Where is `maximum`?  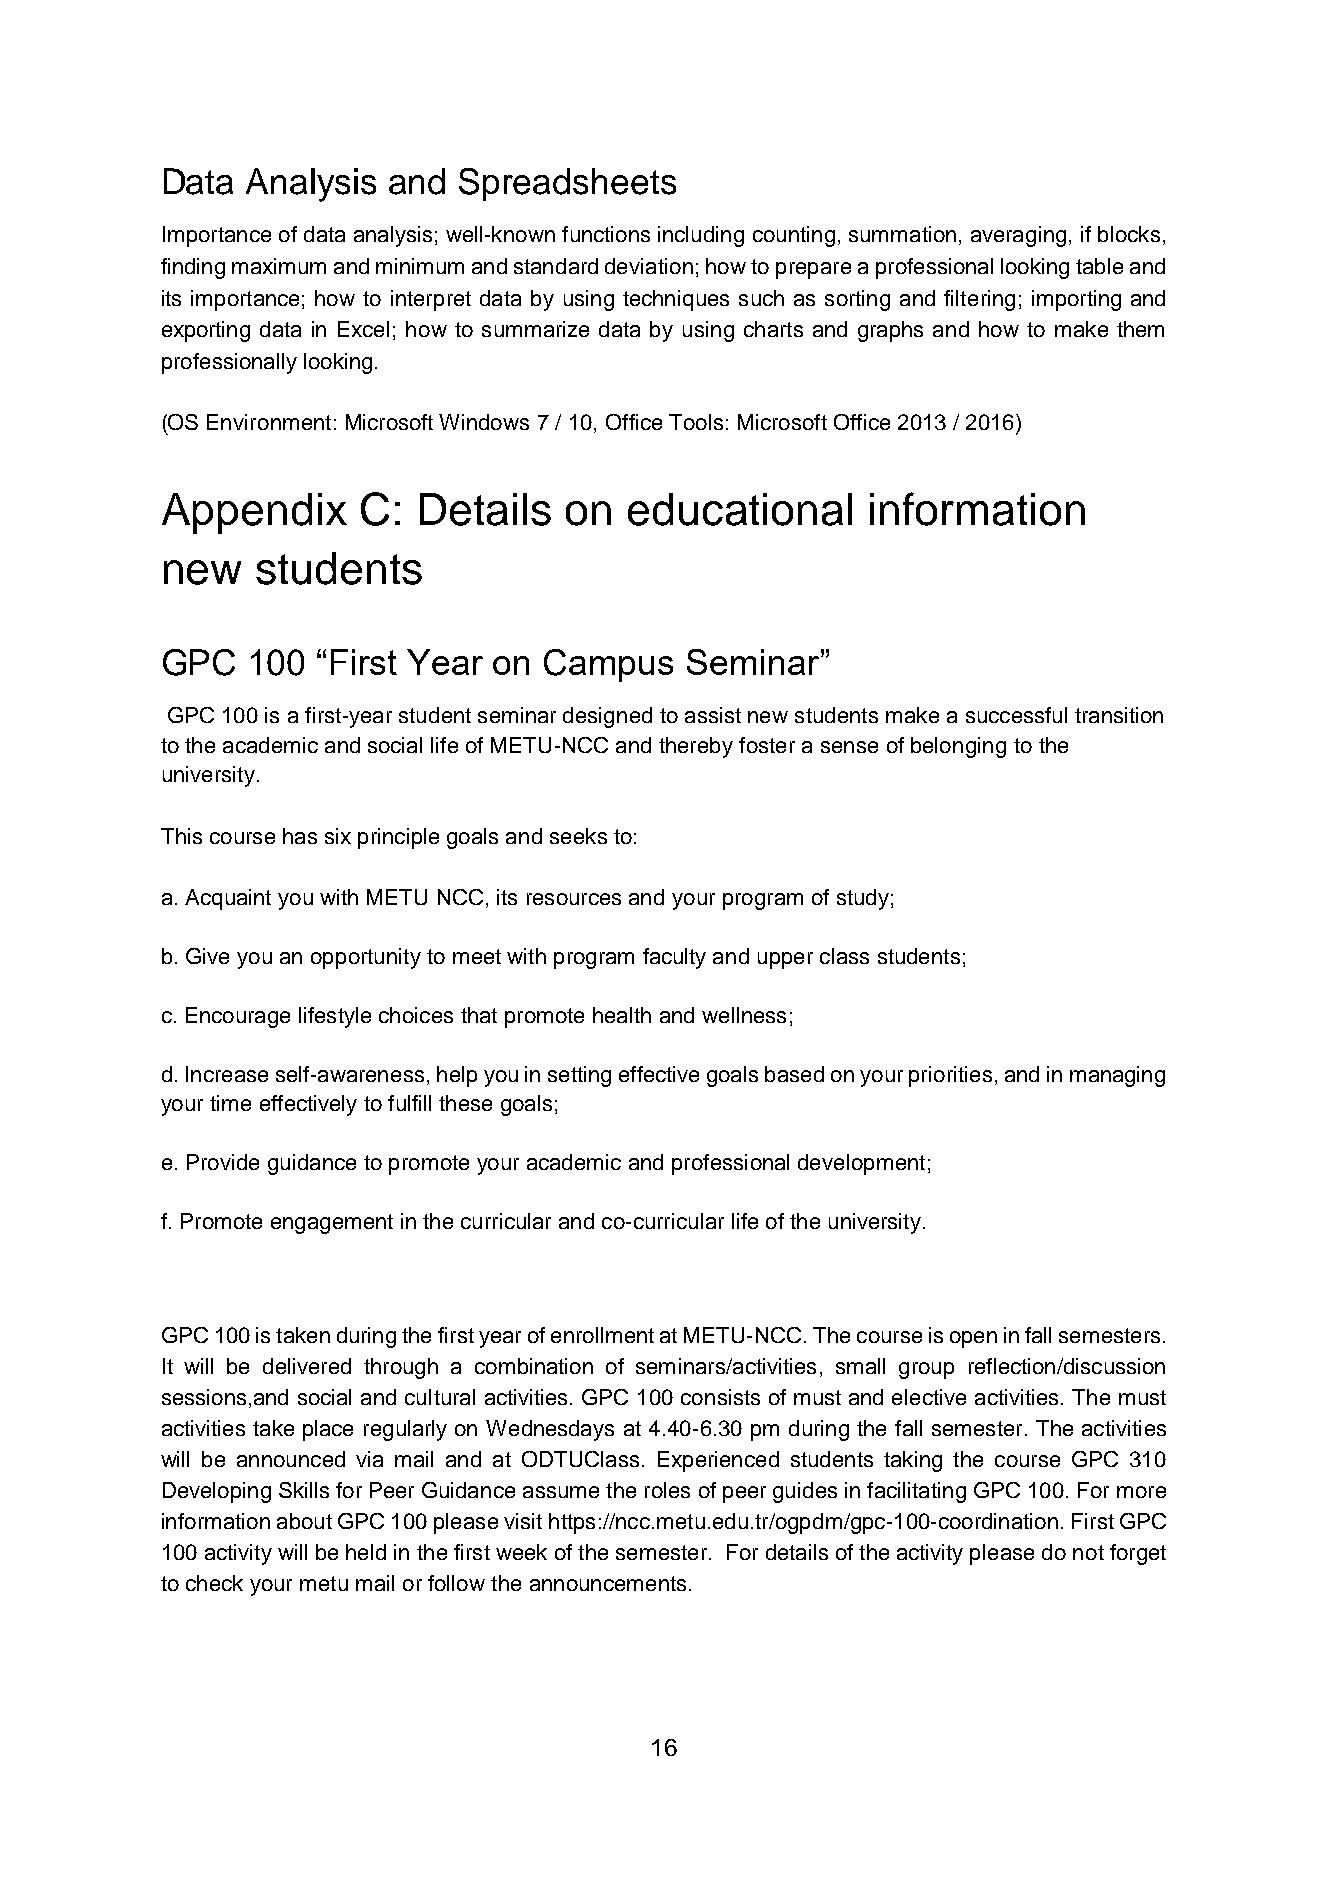
maximum is located at coordinates (279, 266).
